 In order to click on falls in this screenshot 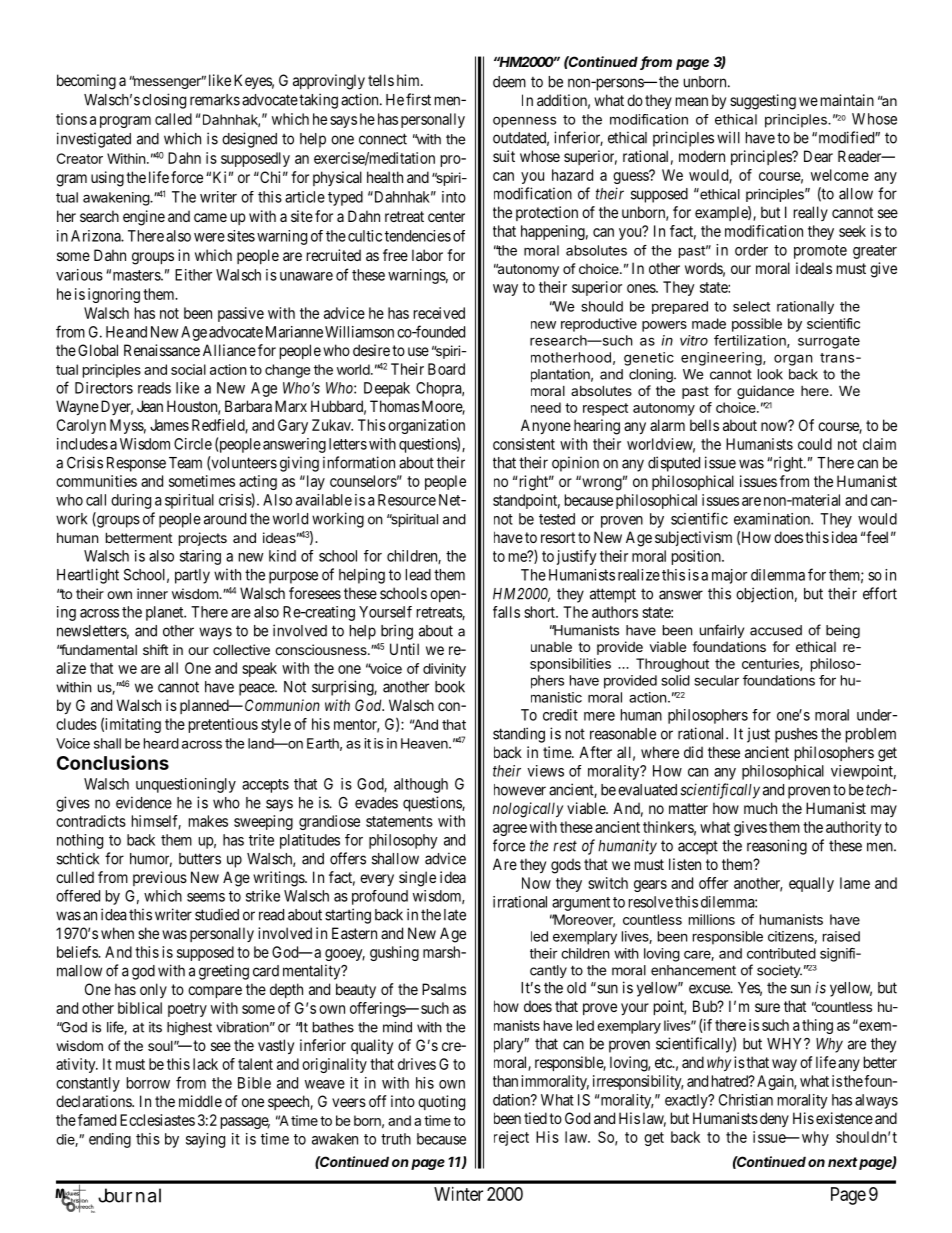, I will do `click(506, 612)`.
